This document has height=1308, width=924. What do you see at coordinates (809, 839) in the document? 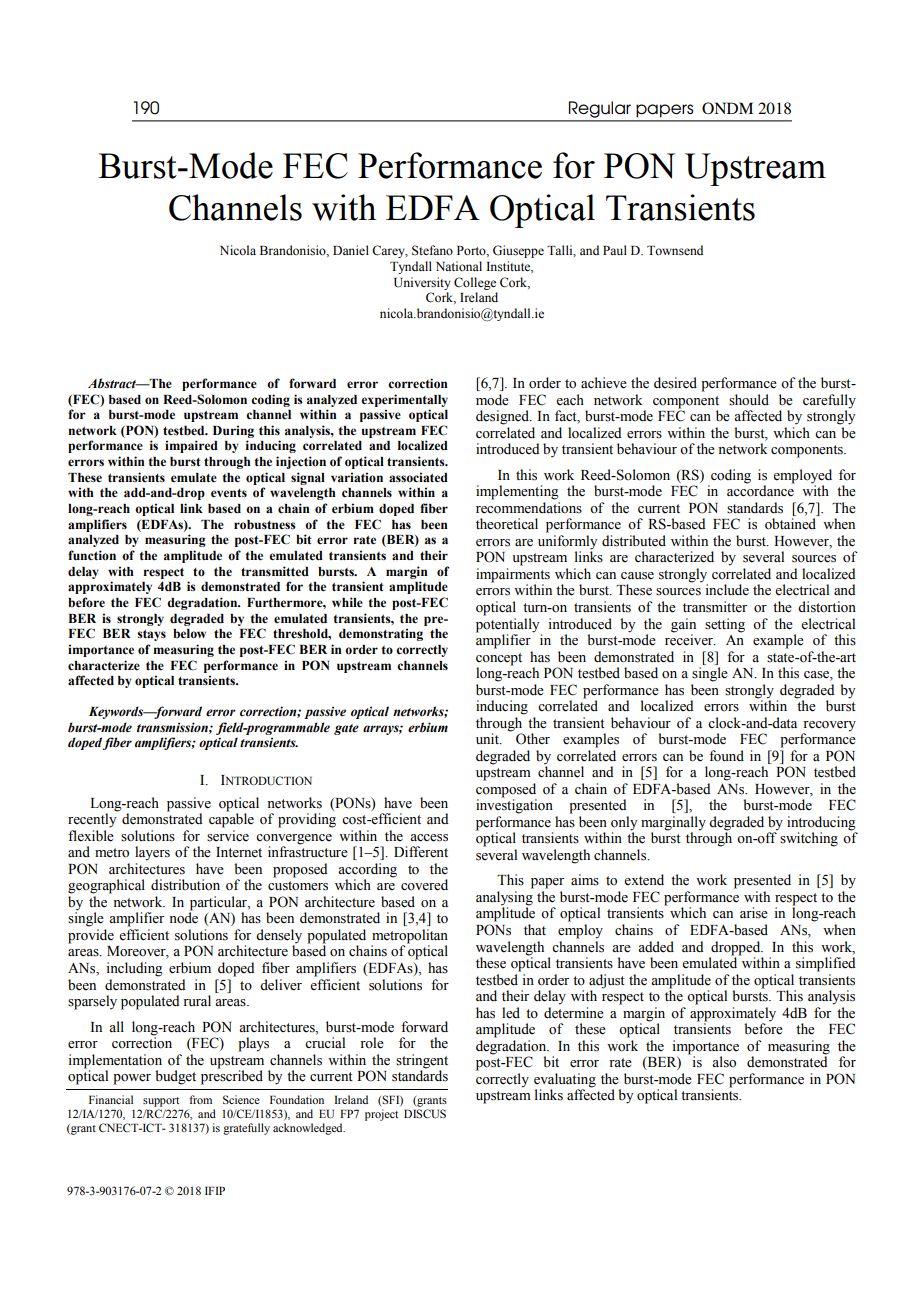
I see `switching` at bounding box center [809, 839].
